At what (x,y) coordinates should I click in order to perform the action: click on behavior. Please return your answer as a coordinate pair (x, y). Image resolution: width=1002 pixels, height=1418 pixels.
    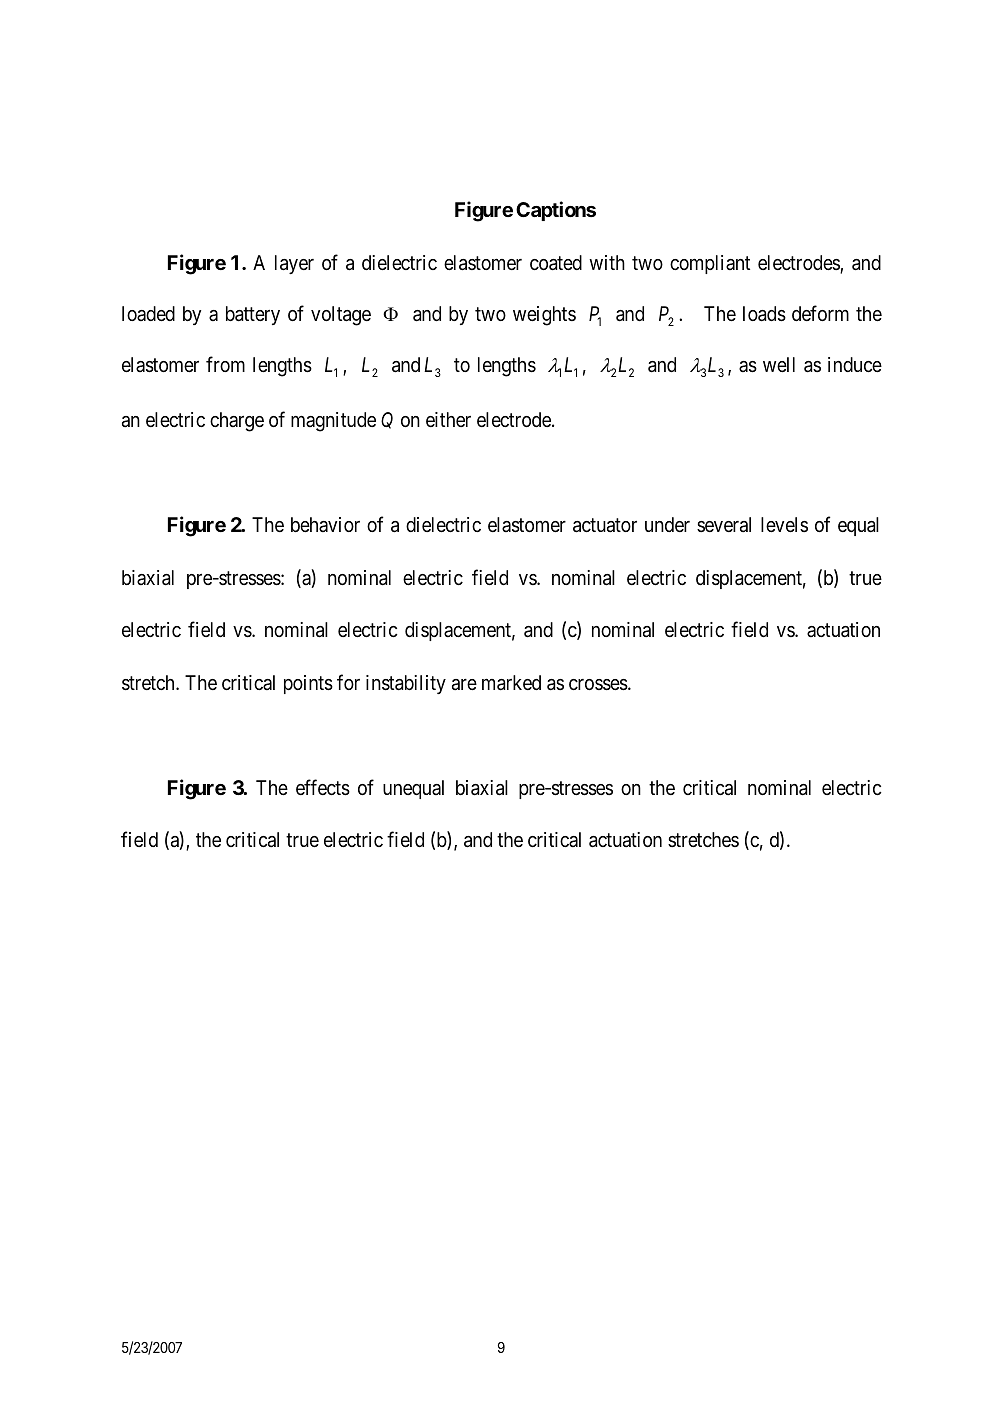
    Looking at the image, I should click on (325, 524).
